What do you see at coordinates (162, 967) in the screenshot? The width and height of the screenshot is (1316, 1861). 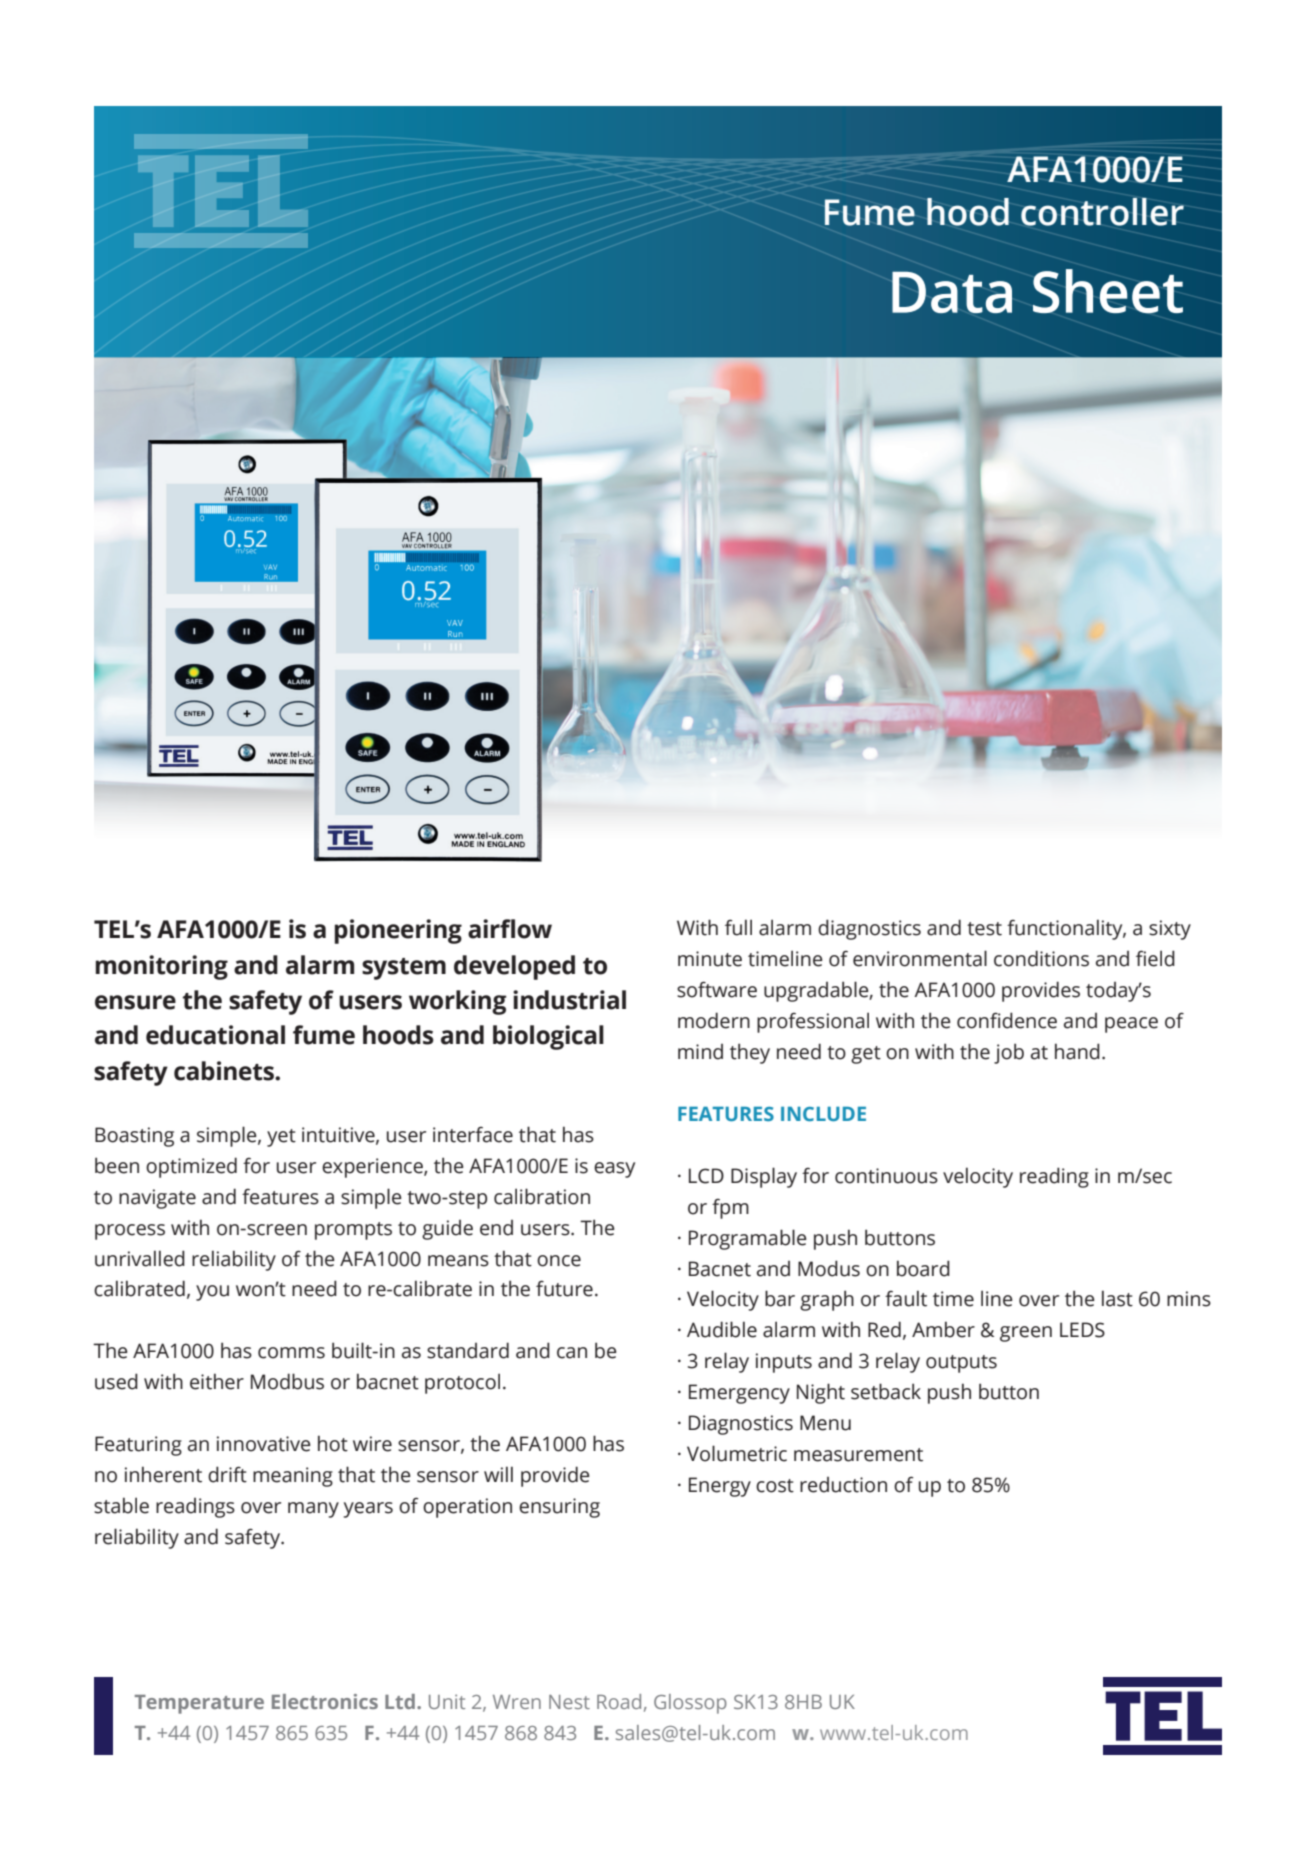 I see `monitoring` at bounding box center [162, 967].
